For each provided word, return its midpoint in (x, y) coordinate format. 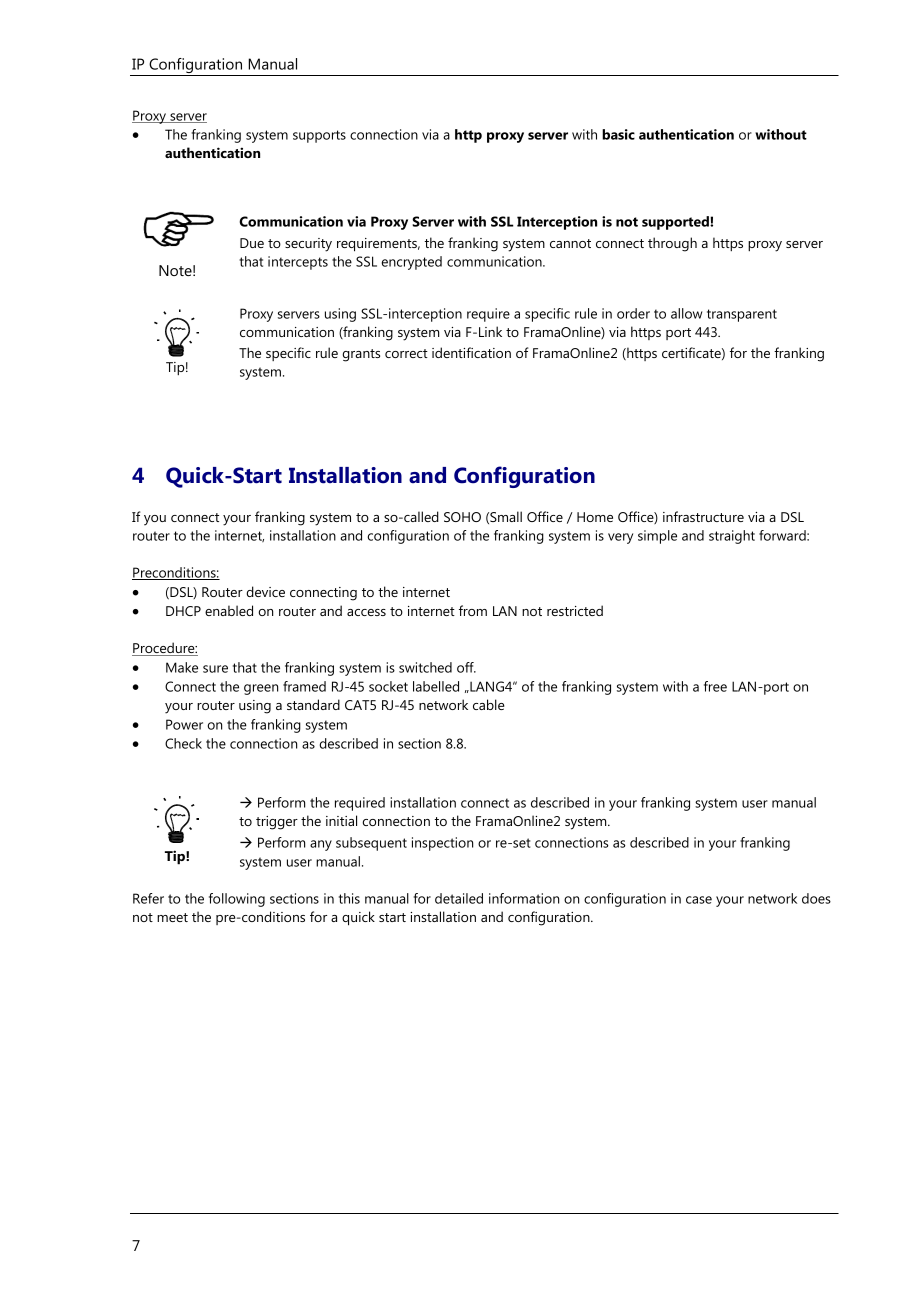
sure (215, 669)
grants (361, 355)
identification (471, 352)
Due (252, 243)
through (672, 244)
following (237, 900)
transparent (742, 315)
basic (618, 134)
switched (425, 667)
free (715, 686)
